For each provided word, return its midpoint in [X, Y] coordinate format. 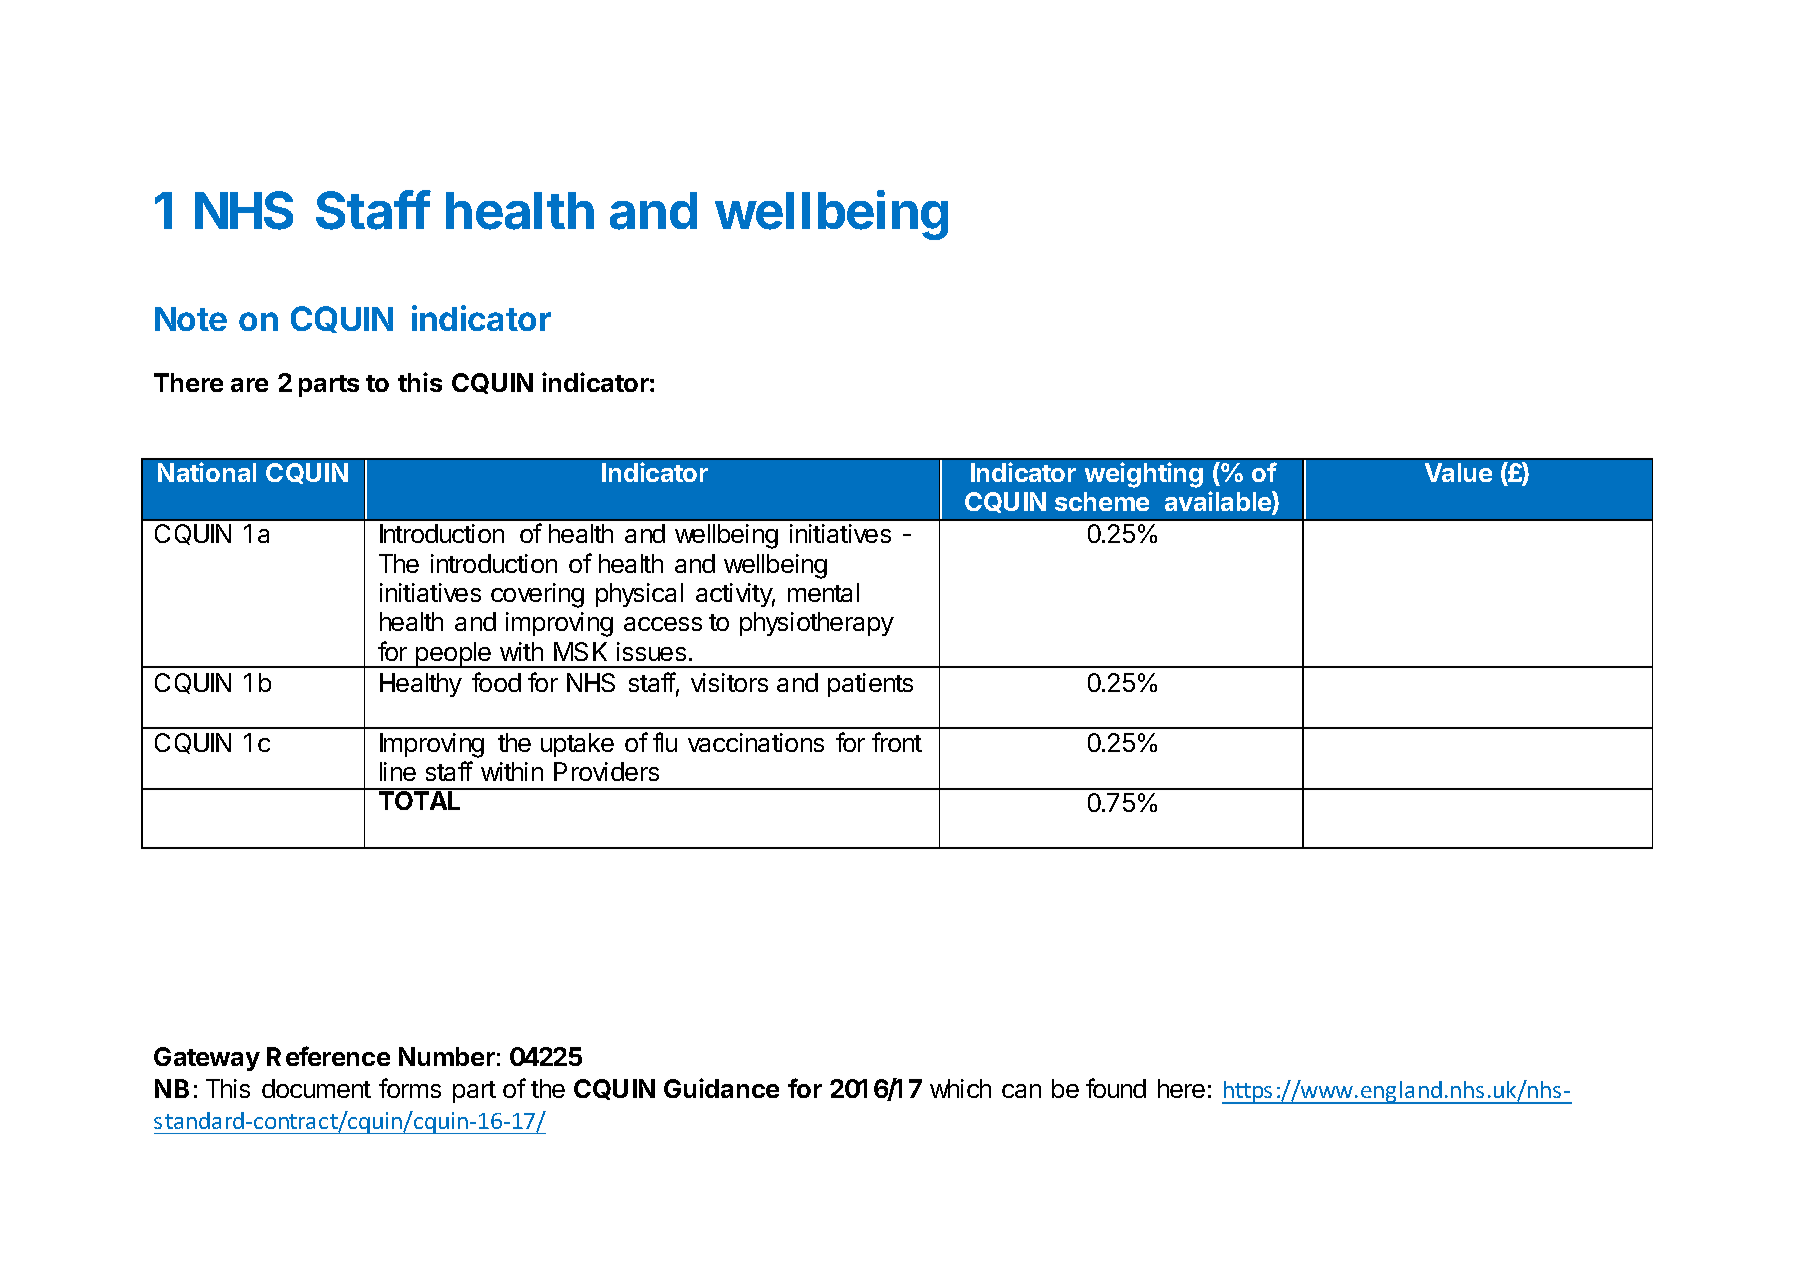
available [1219, 502]
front [897, 742]
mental [823, 592]
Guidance [721, 1088]
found [1116, 1088]
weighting [1144, 475]
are [249, 385]
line [398, 771]
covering [537, 595]
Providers [606, 771]
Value [1458, 472]
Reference [328, 1056]
